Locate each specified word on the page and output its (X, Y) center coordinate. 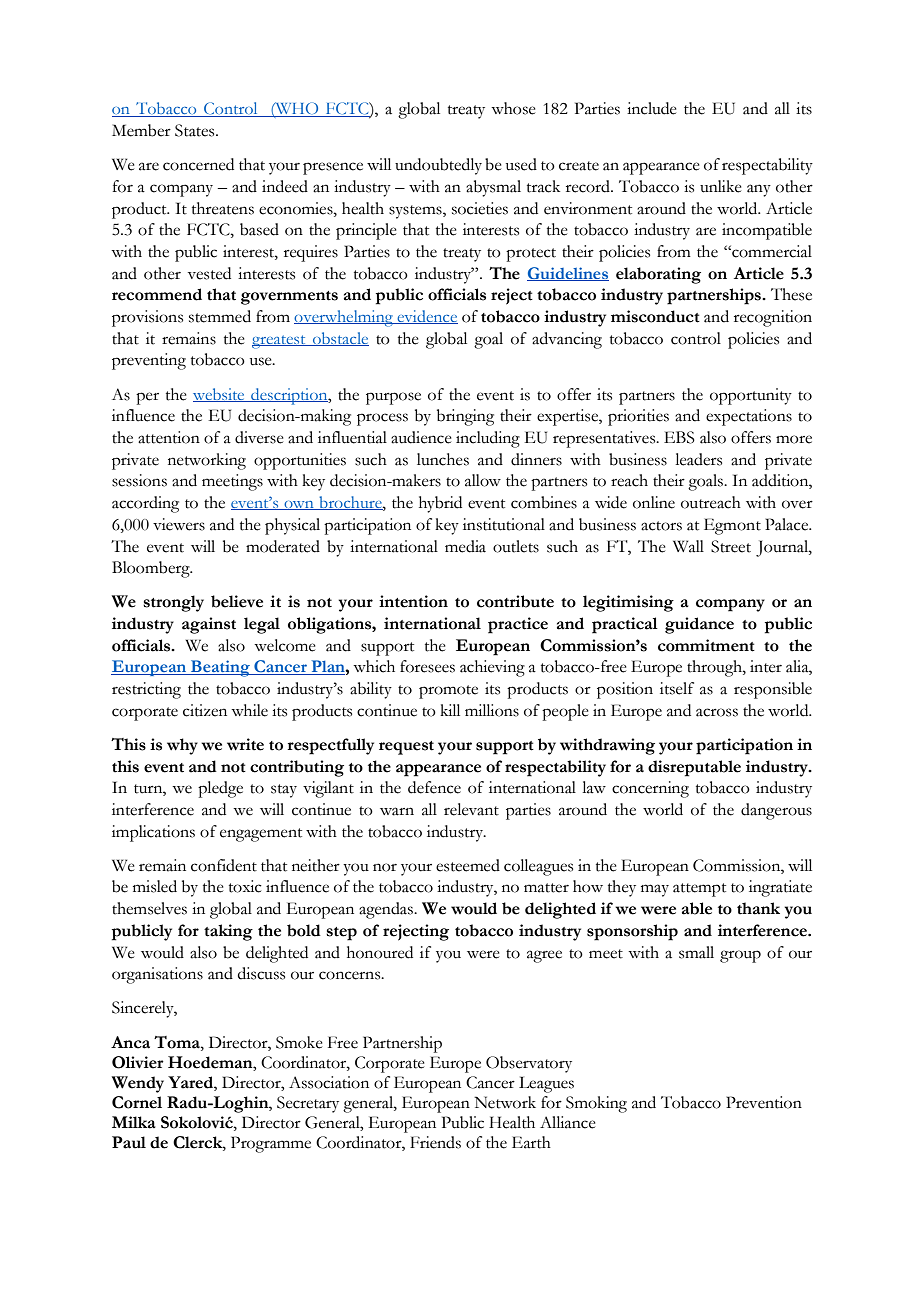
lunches (443, 459)
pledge (220, 789)
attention (169, 437)
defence (434, 787)
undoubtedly (438, 166)
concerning (650, 789)
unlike (720, 186)
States (196, 130)
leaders (698, 459)
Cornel (137, 1102)
